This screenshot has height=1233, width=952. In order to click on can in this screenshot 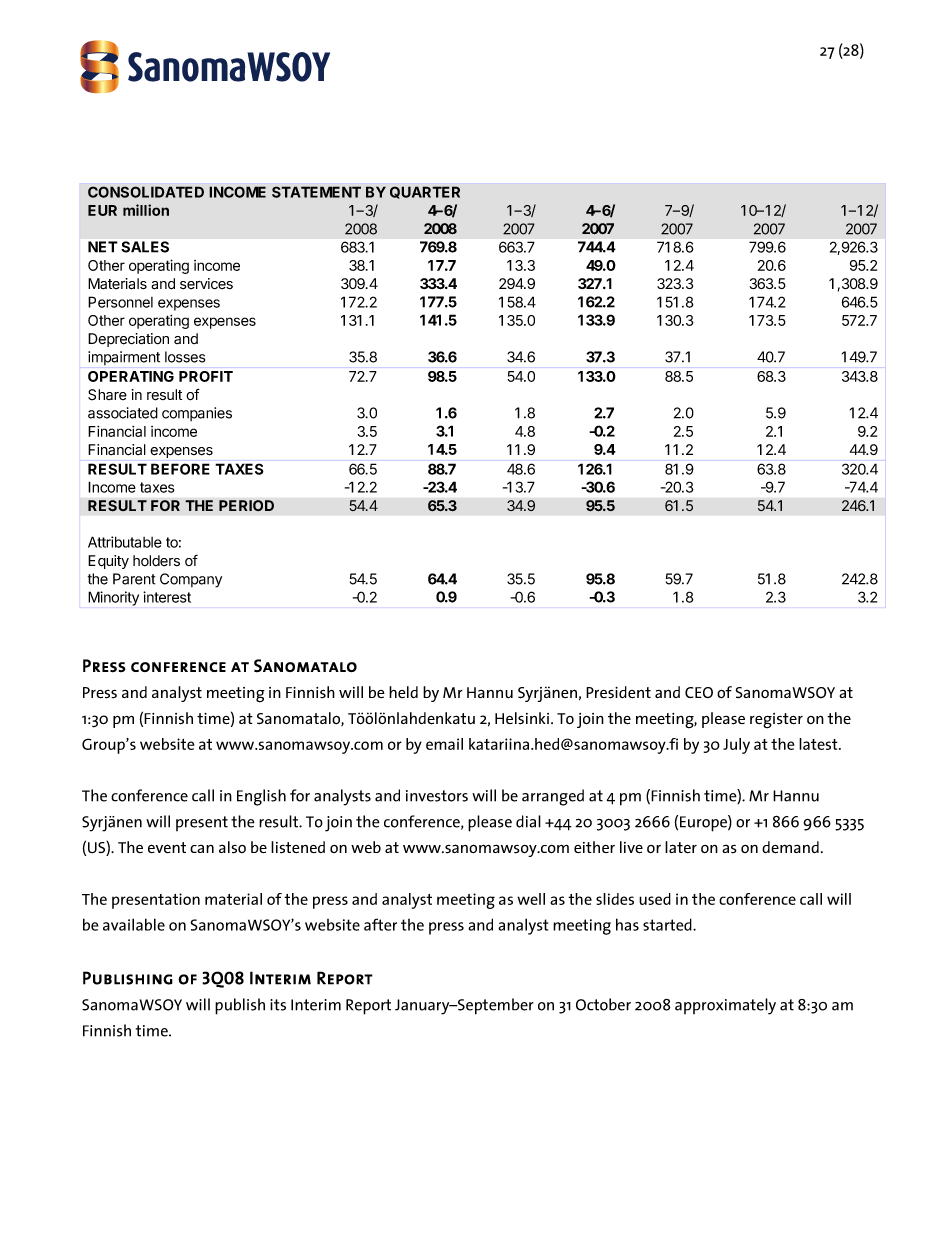, I will do `click(202, 849)`.
